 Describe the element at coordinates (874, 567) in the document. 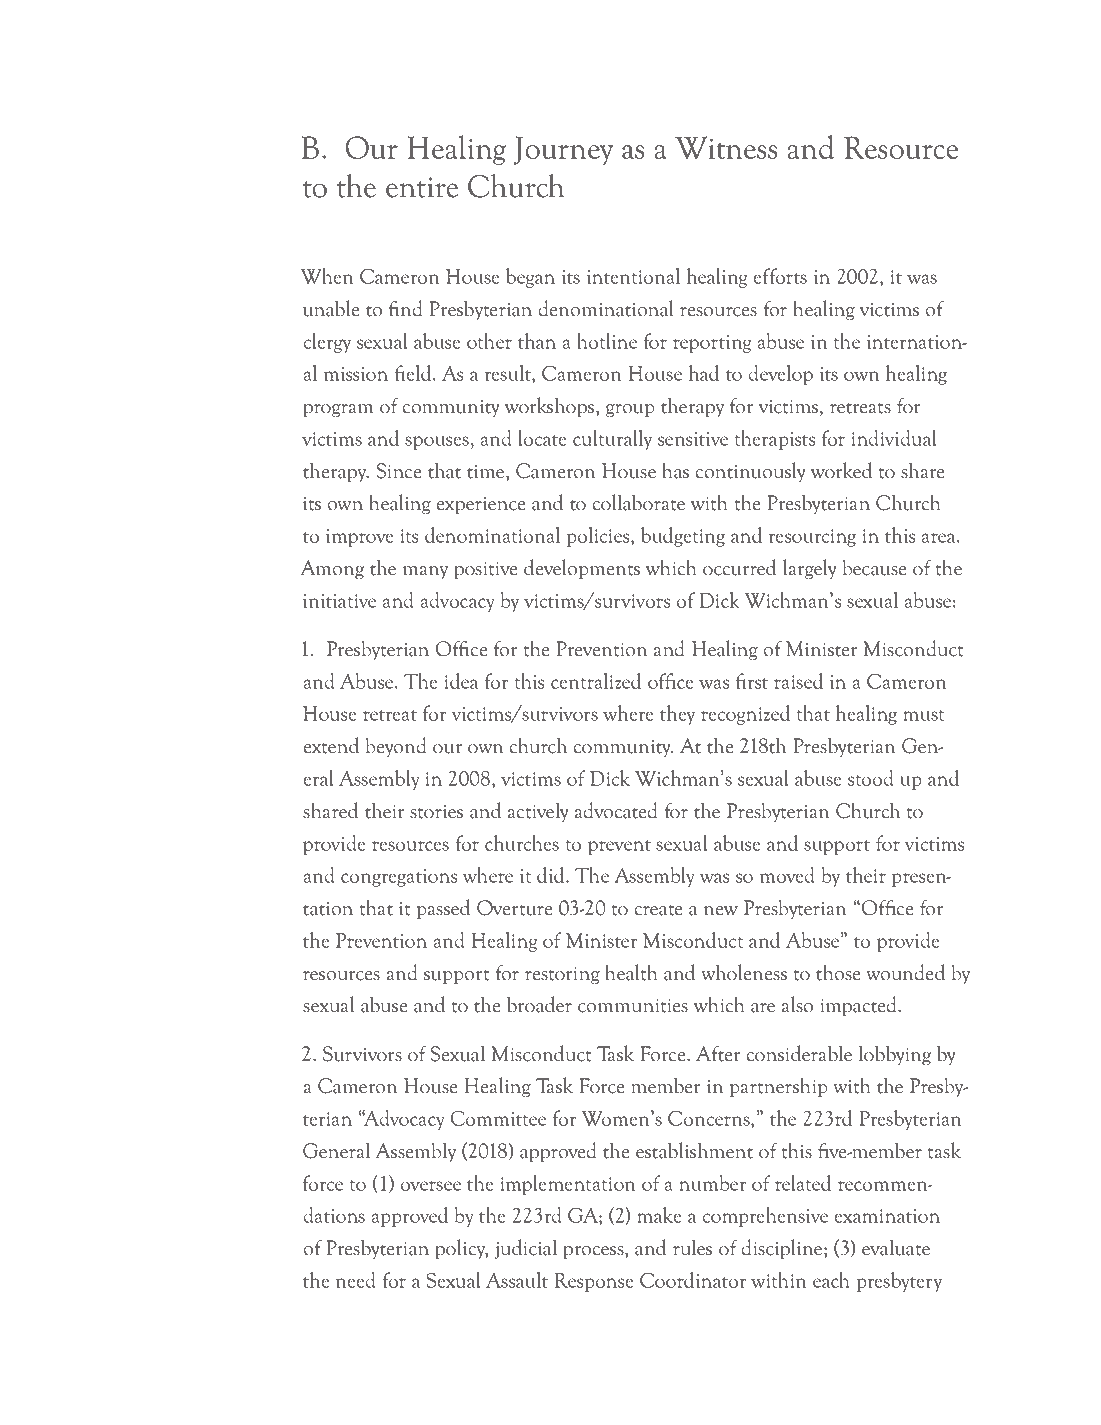

I see `because` at that location.
